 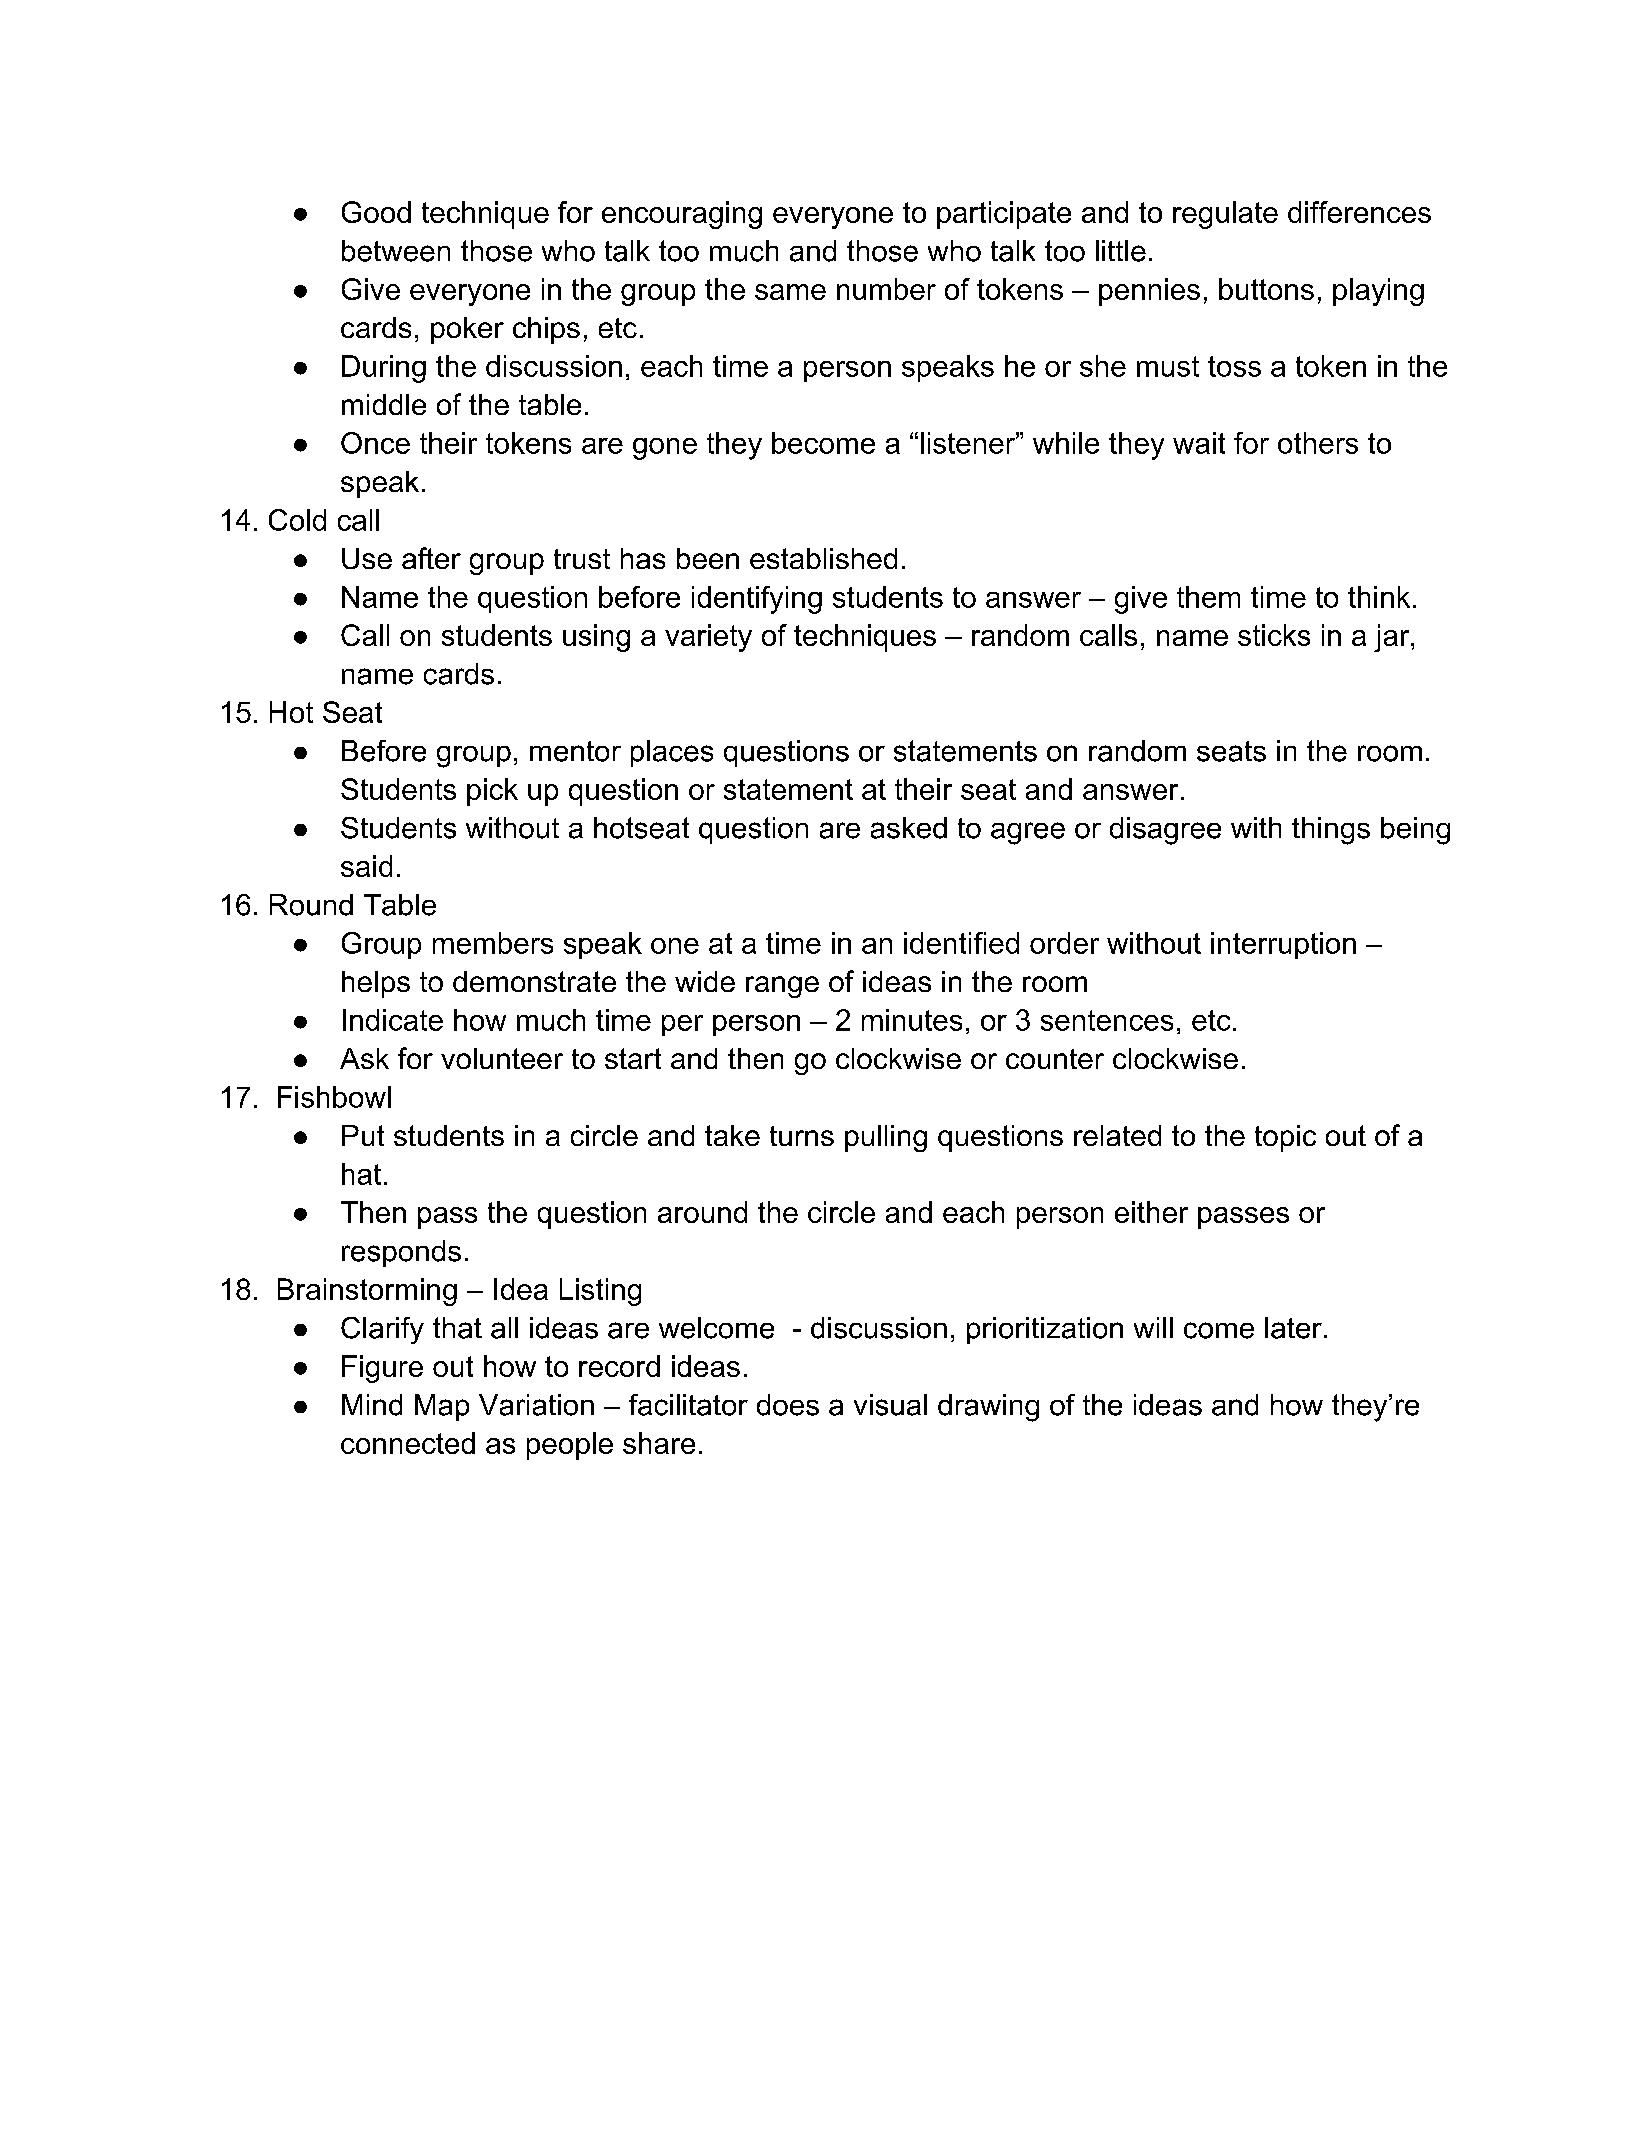 What do you see at coordinates (396, 251) in the screenshot?
I see `between` at bounding box center [396, 251].
